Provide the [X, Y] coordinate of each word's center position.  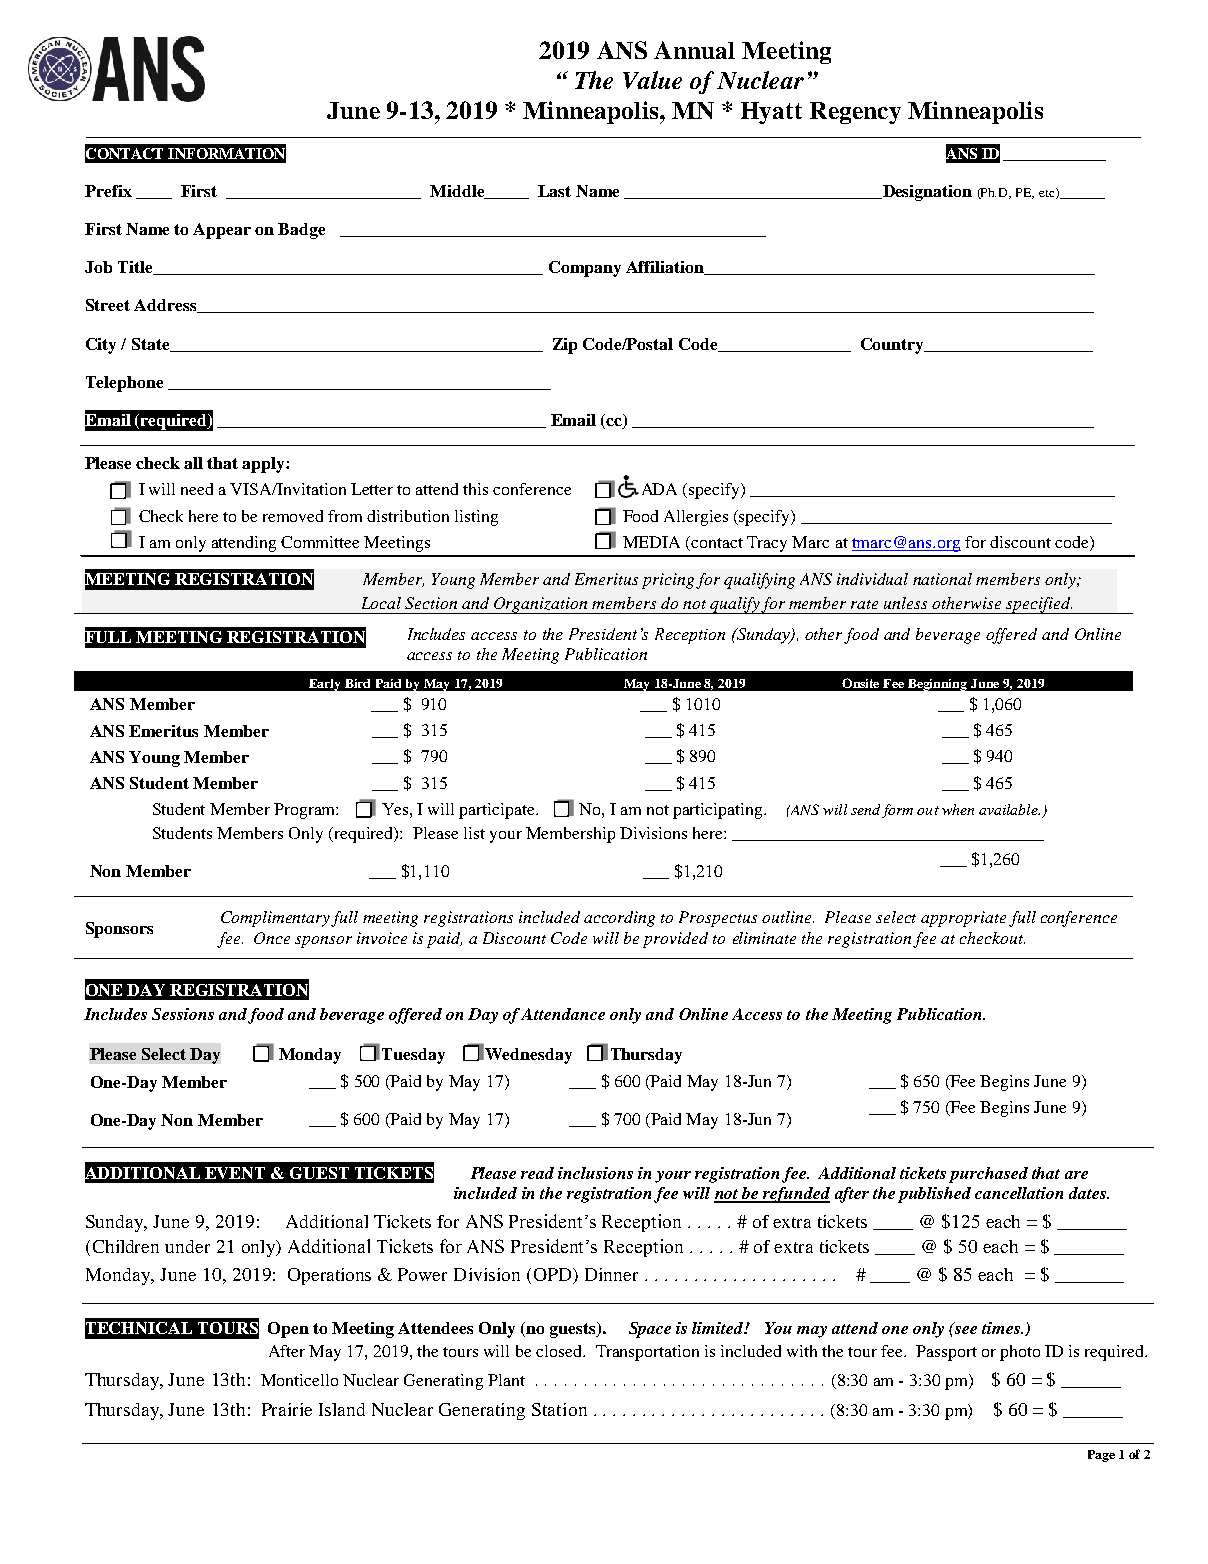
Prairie [287, 1409]
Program [306, 811]
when [958, 809]
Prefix [108, 191]
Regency [855, 113]
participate [498, 811]
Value [652, 80]
